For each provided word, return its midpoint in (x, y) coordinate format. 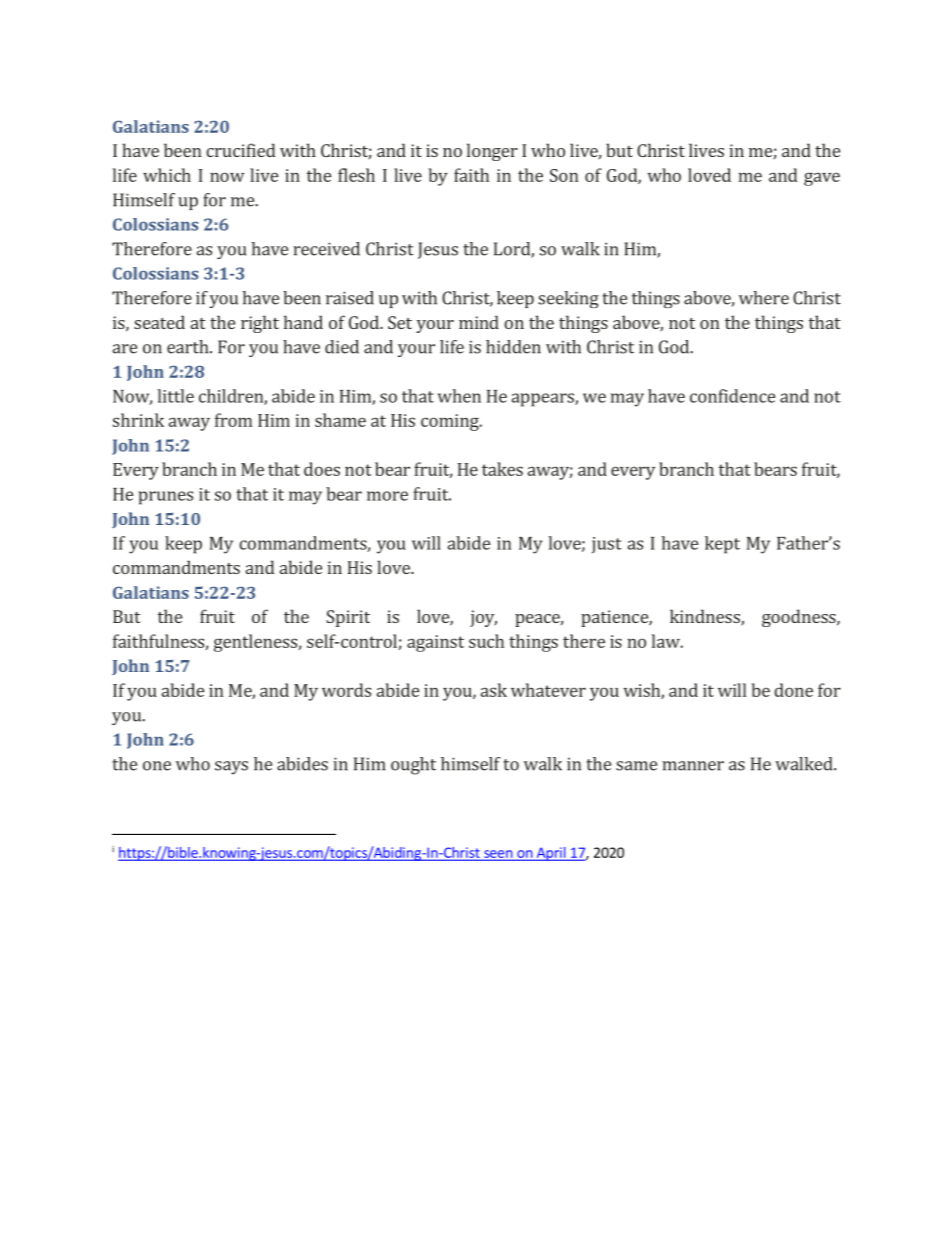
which (167, 175)
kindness (706, 617)
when (459, 396)
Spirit (348, 618)
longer (492, 152)
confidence (732, 396)
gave (822, 179)
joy (483, 618)
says (231, 768)
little (175, 396)
